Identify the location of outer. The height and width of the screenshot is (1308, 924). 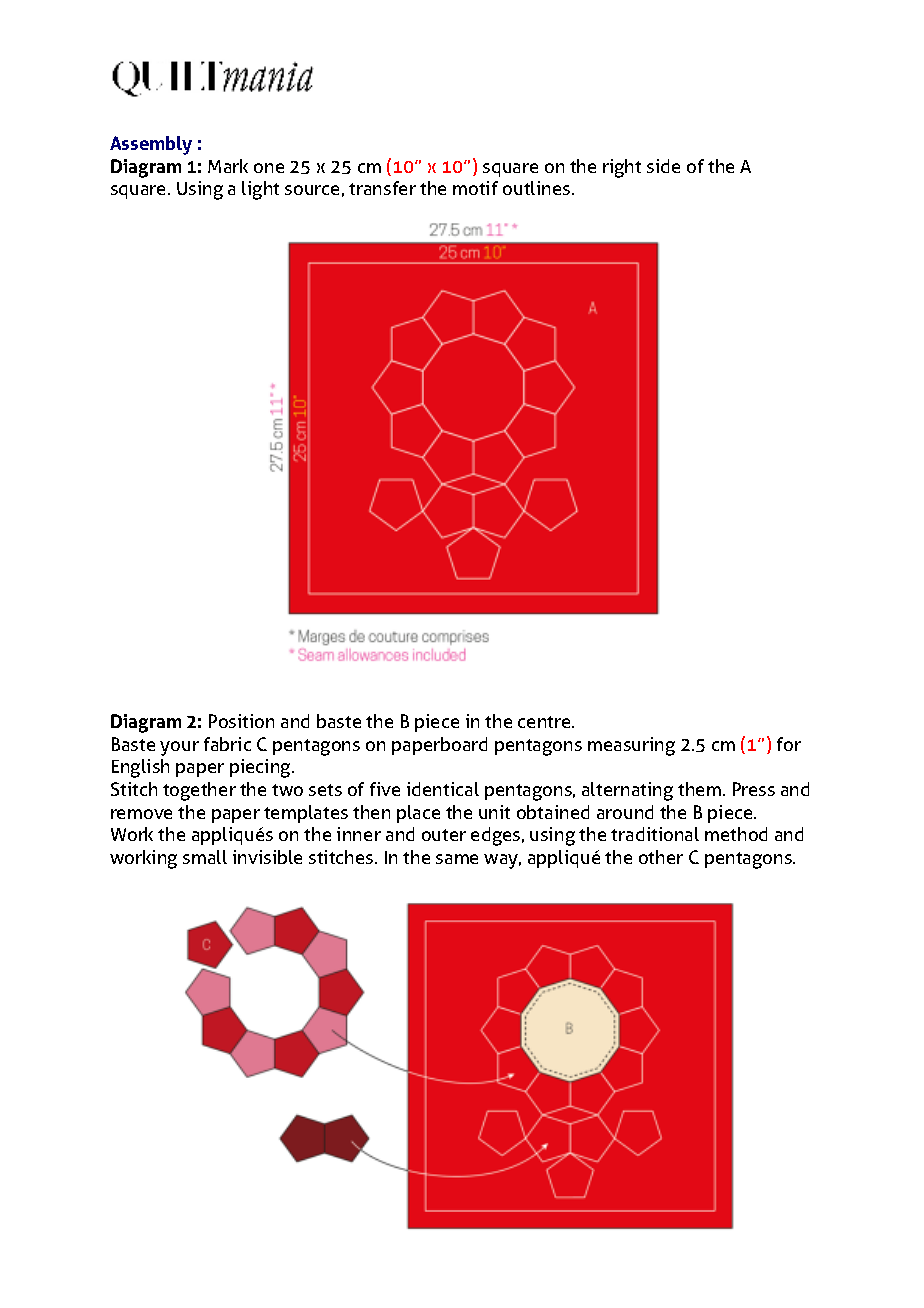
(444, 835).
